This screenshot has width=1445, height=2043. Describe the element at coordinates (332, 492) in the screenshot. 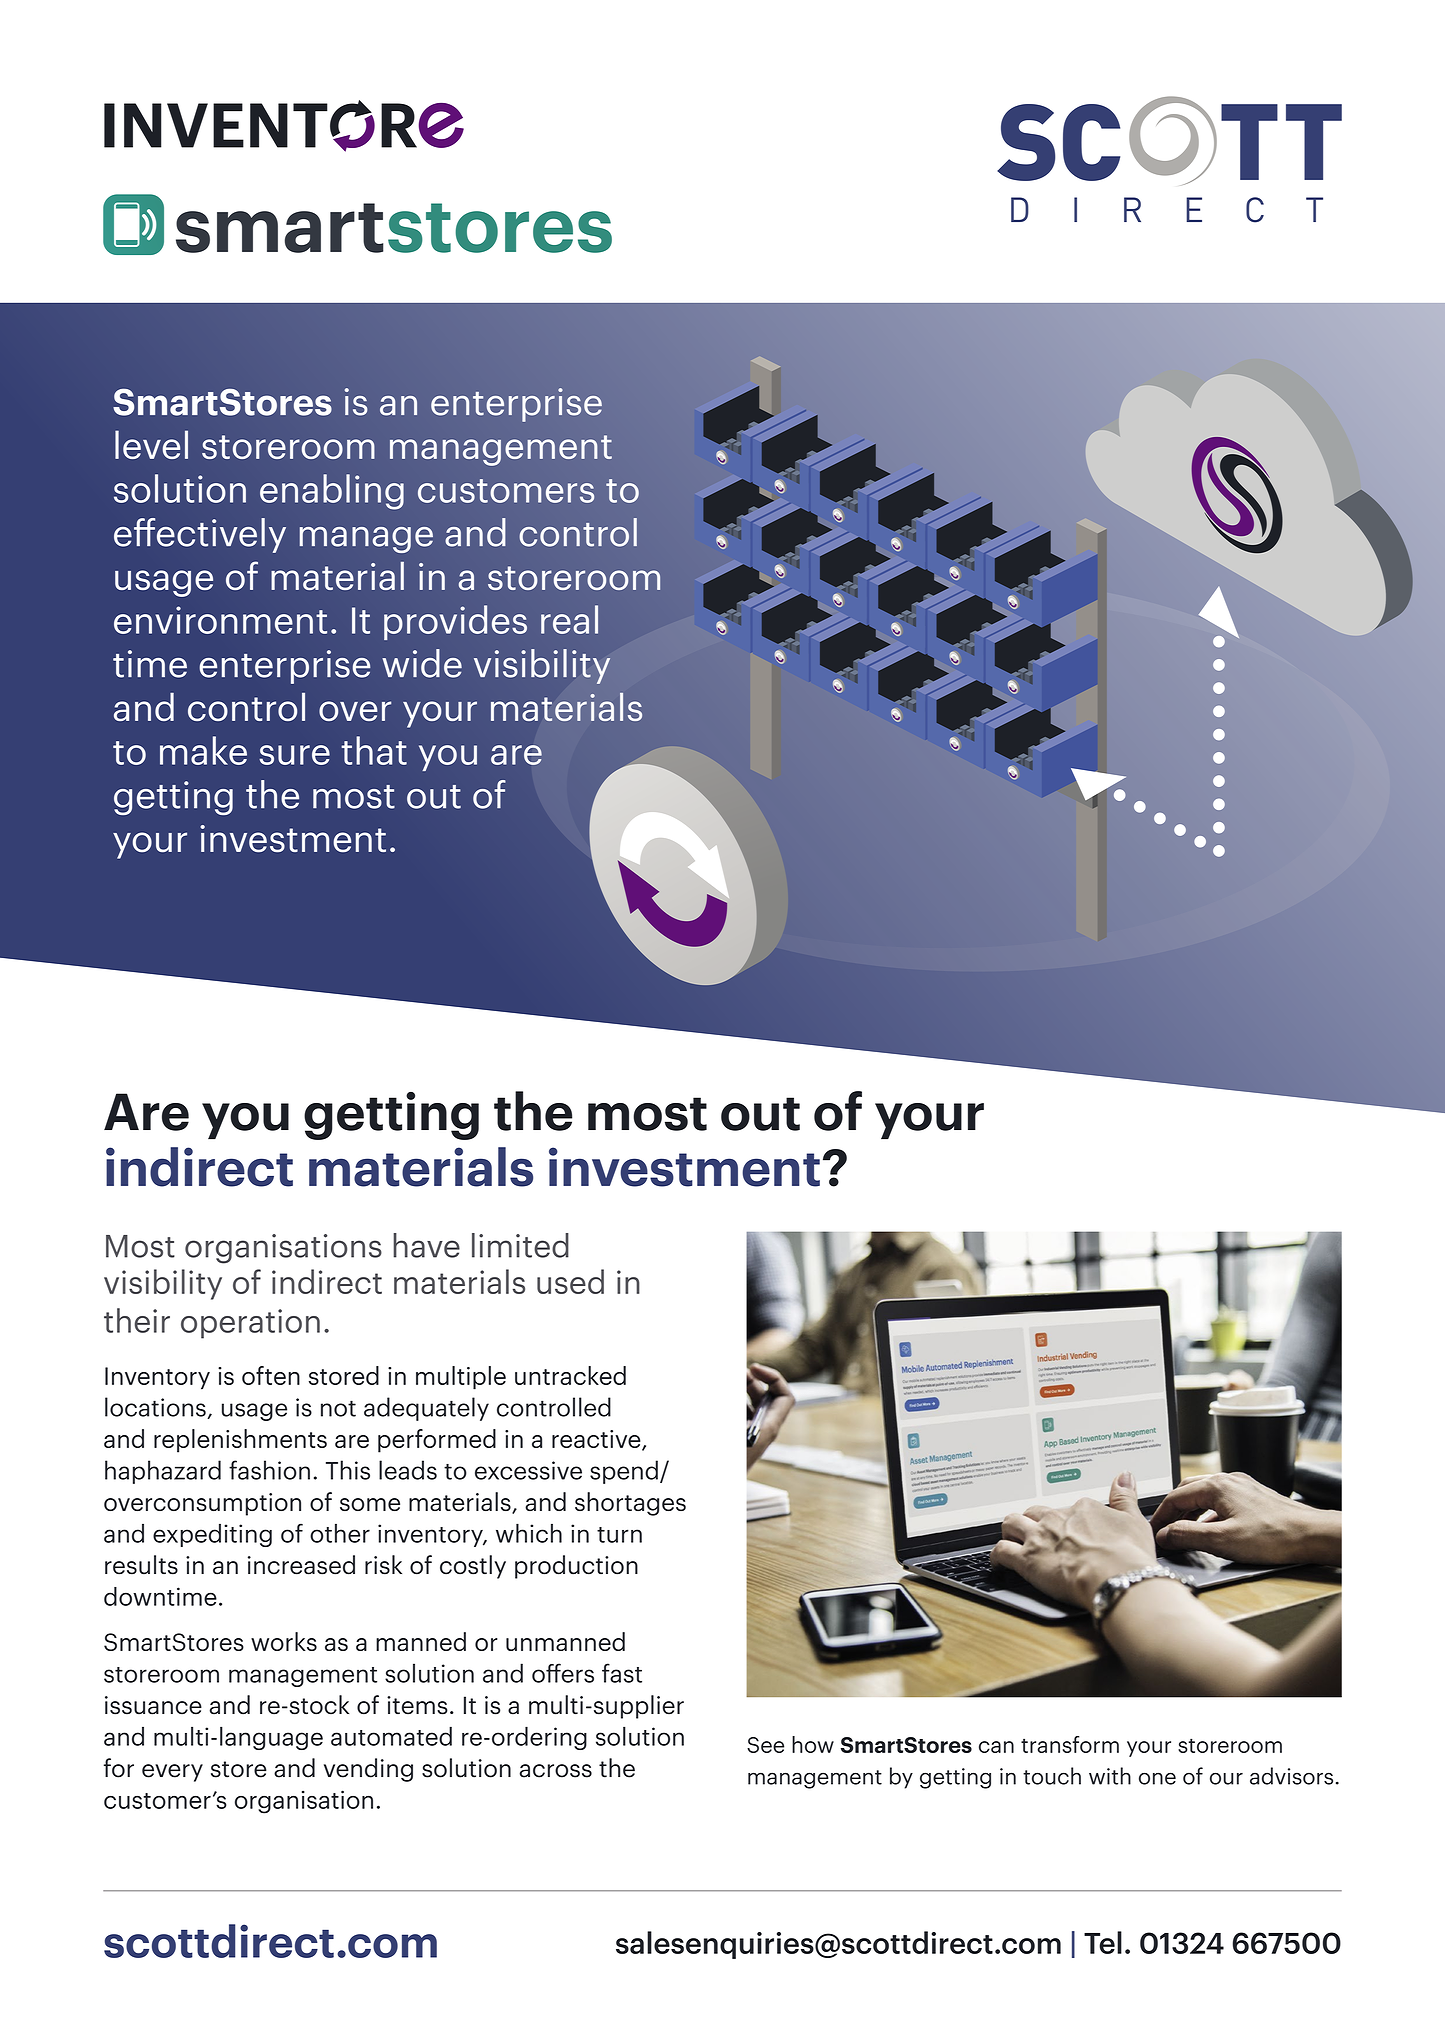

I see `enabling` at that location.
